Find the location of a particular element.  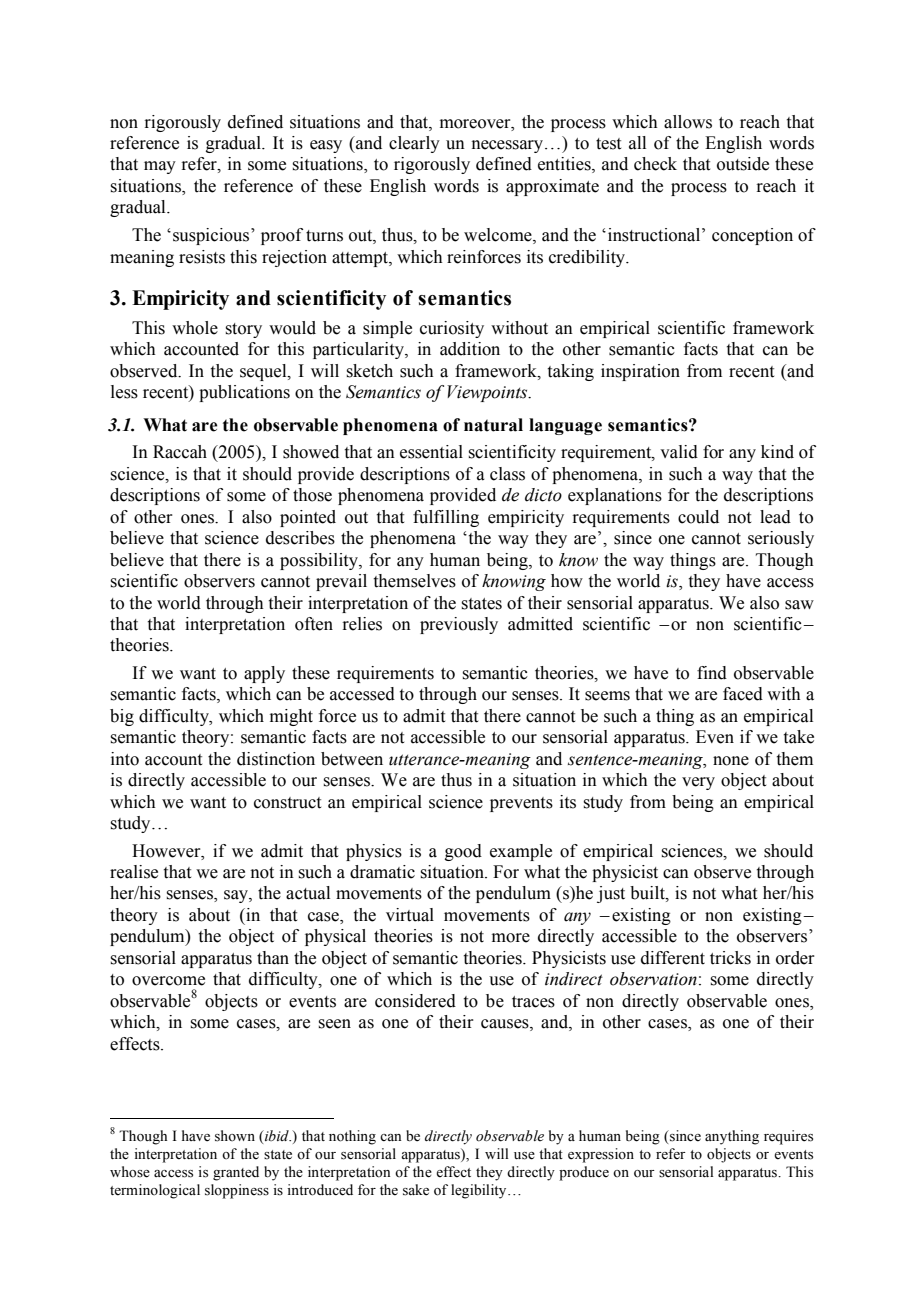

clearly is located at coordinates (414, 144).
